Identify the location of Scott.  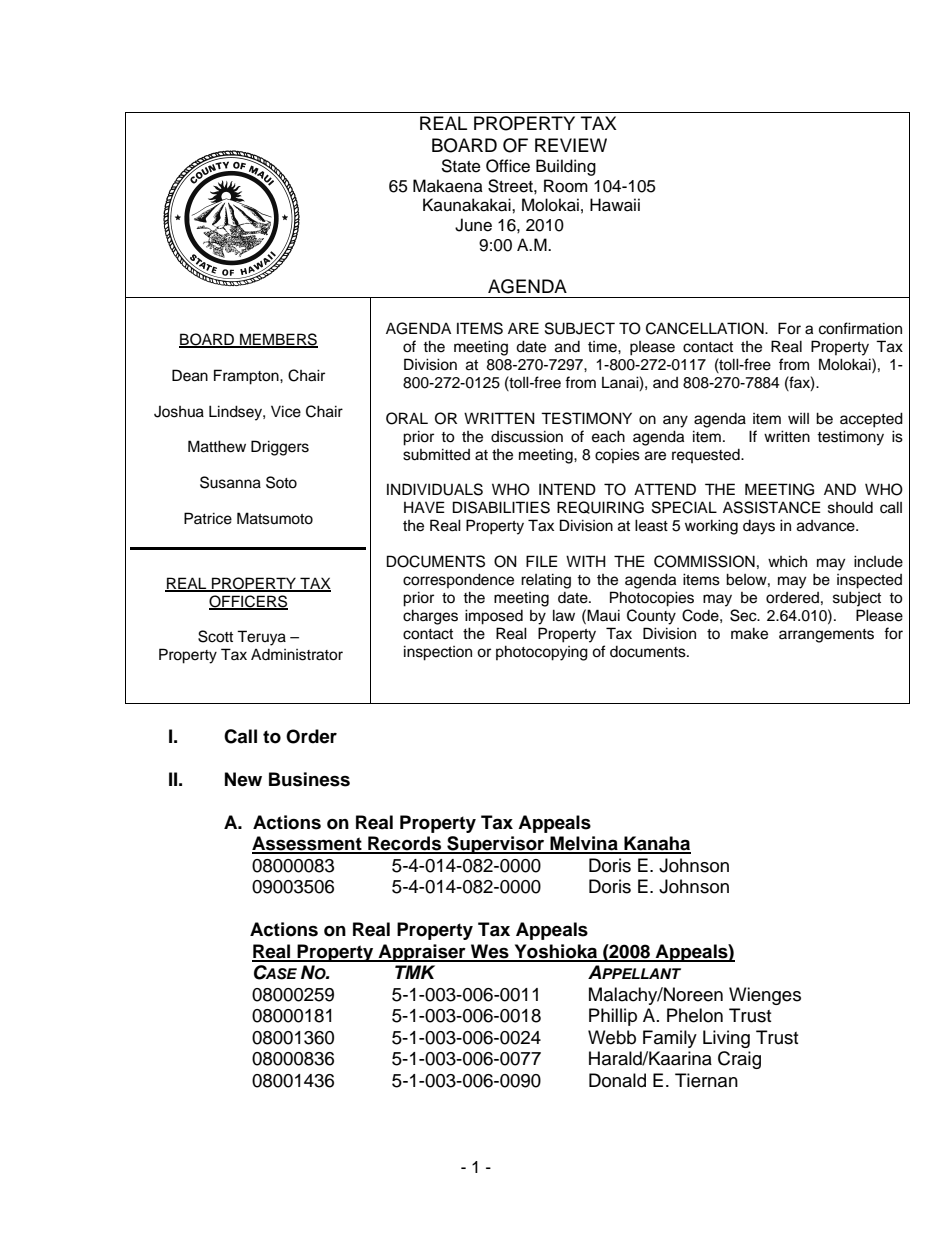
(215, 636).
